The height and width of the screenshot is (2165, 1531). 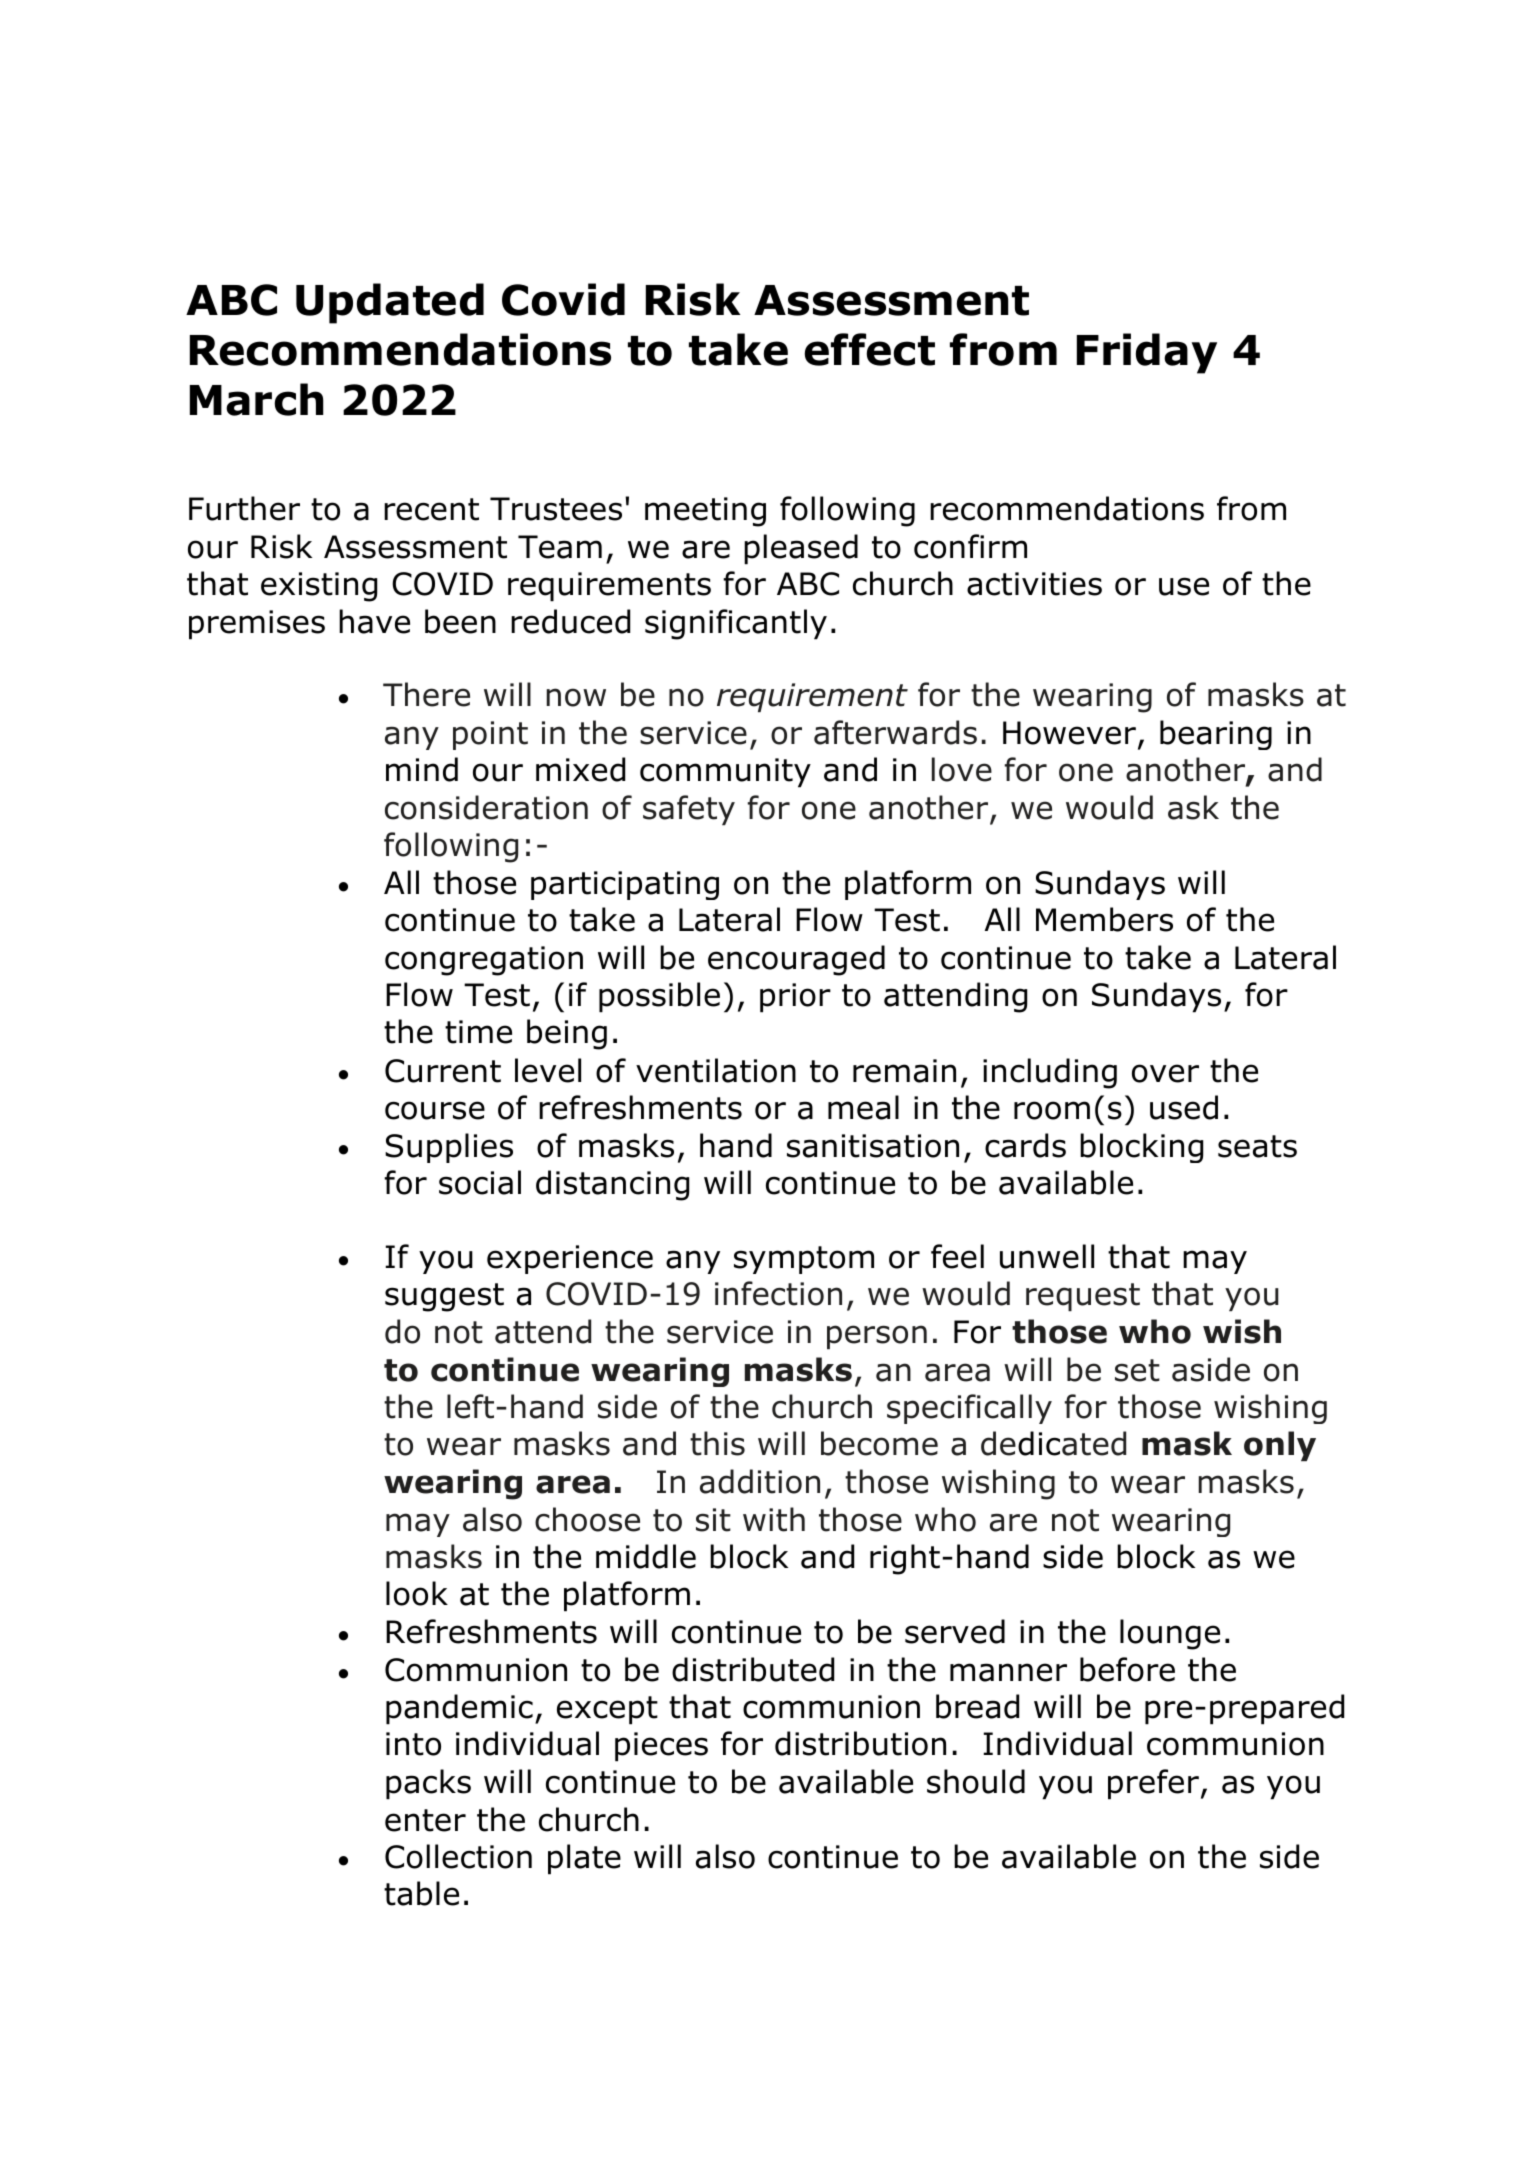 What do you see at coordinates (484, 961) in the screenshot?
I see `congregation` at bounding box center [484, 961].
